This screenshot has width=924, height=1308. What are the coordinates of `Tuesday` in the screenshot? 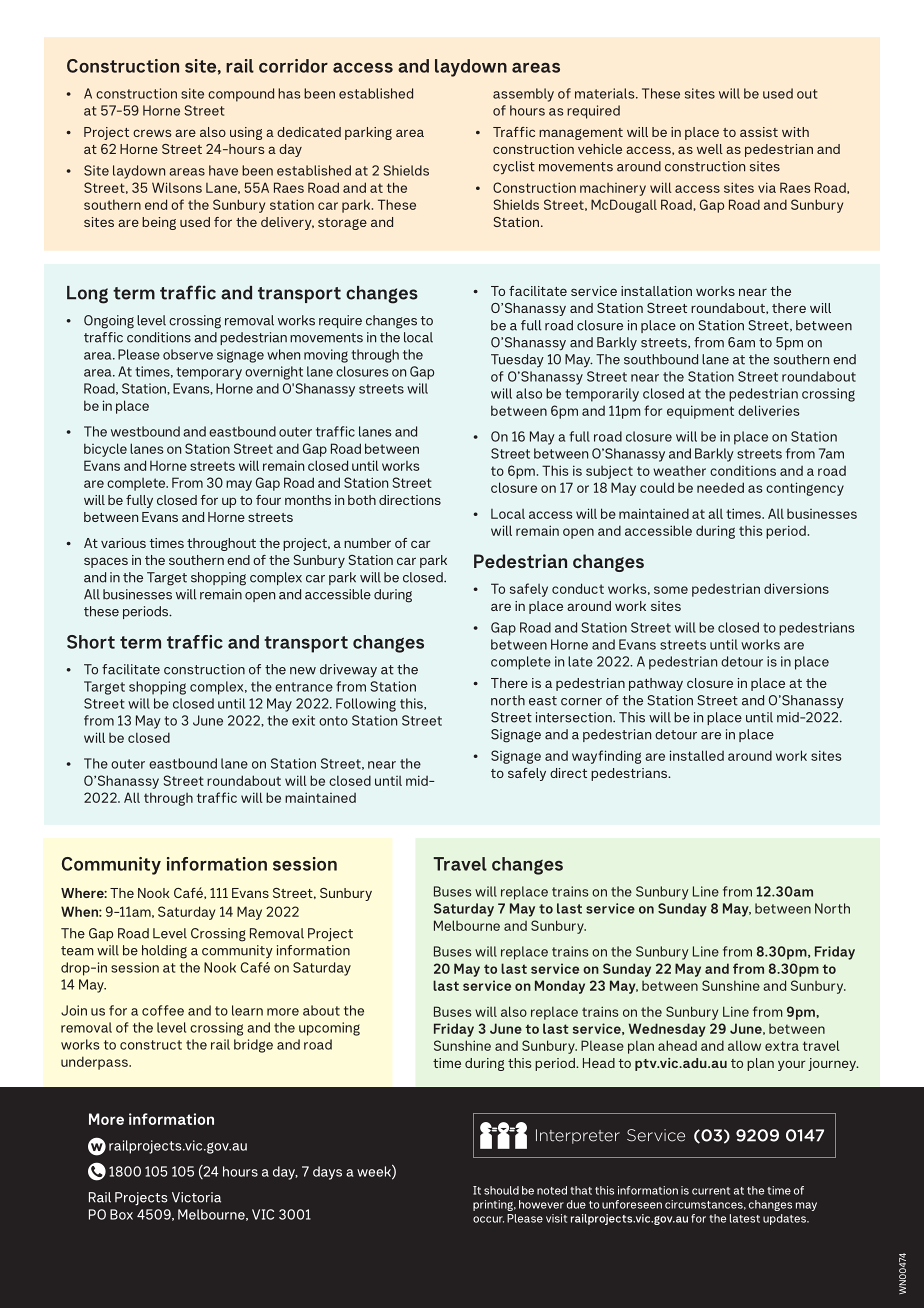 It's located at (517, 360).
